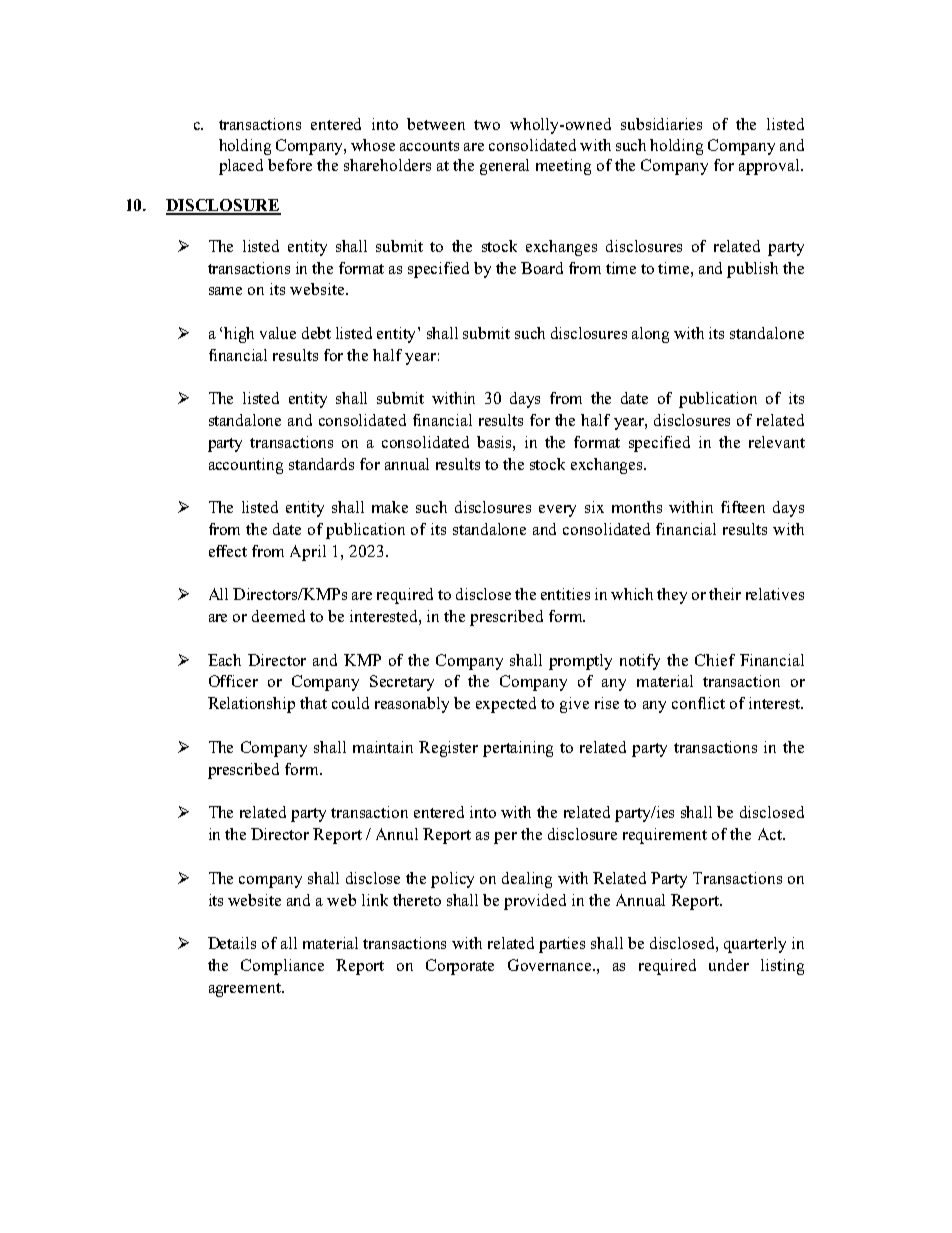 The image size is (952, 1233). What do you see at coordinates (504, 167) in the image?
I see `general` at bounding box center [504, 167].
